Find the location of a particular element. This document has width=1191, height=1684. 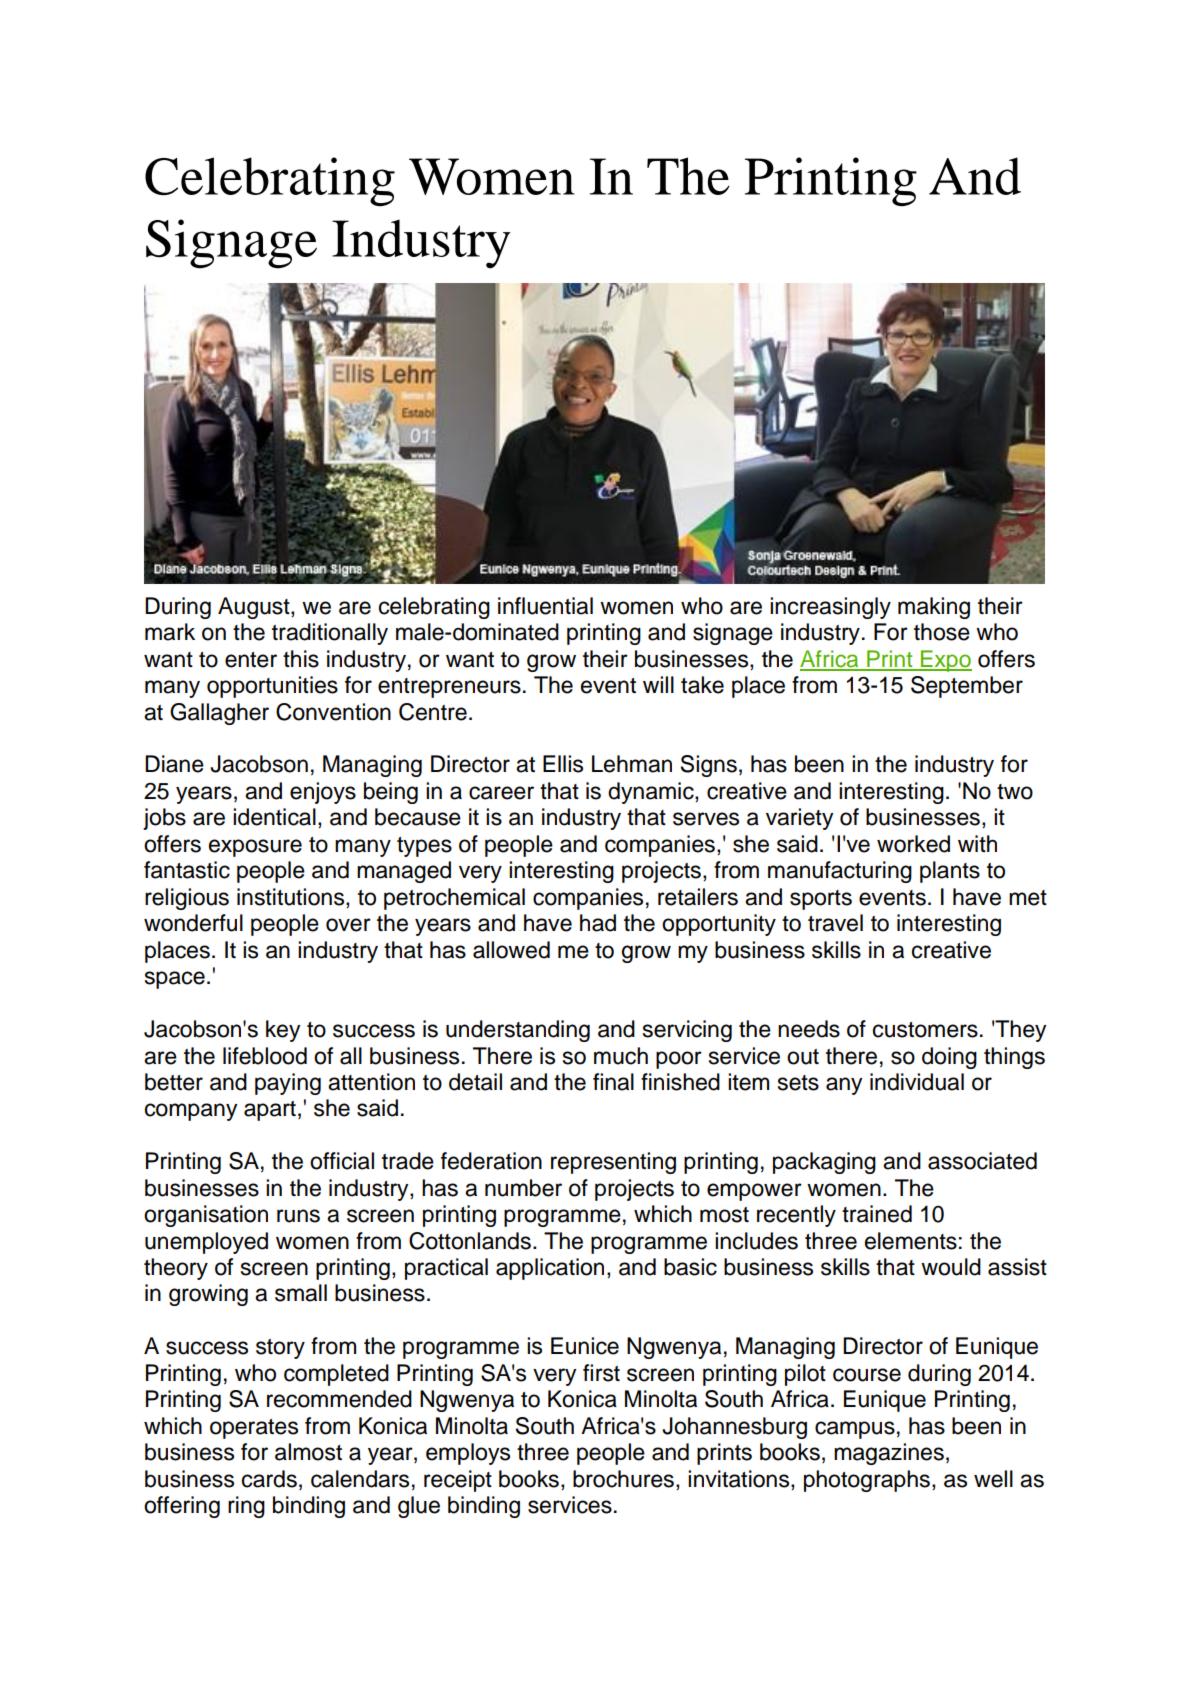

cards is located at coordinates (269, 1479).
